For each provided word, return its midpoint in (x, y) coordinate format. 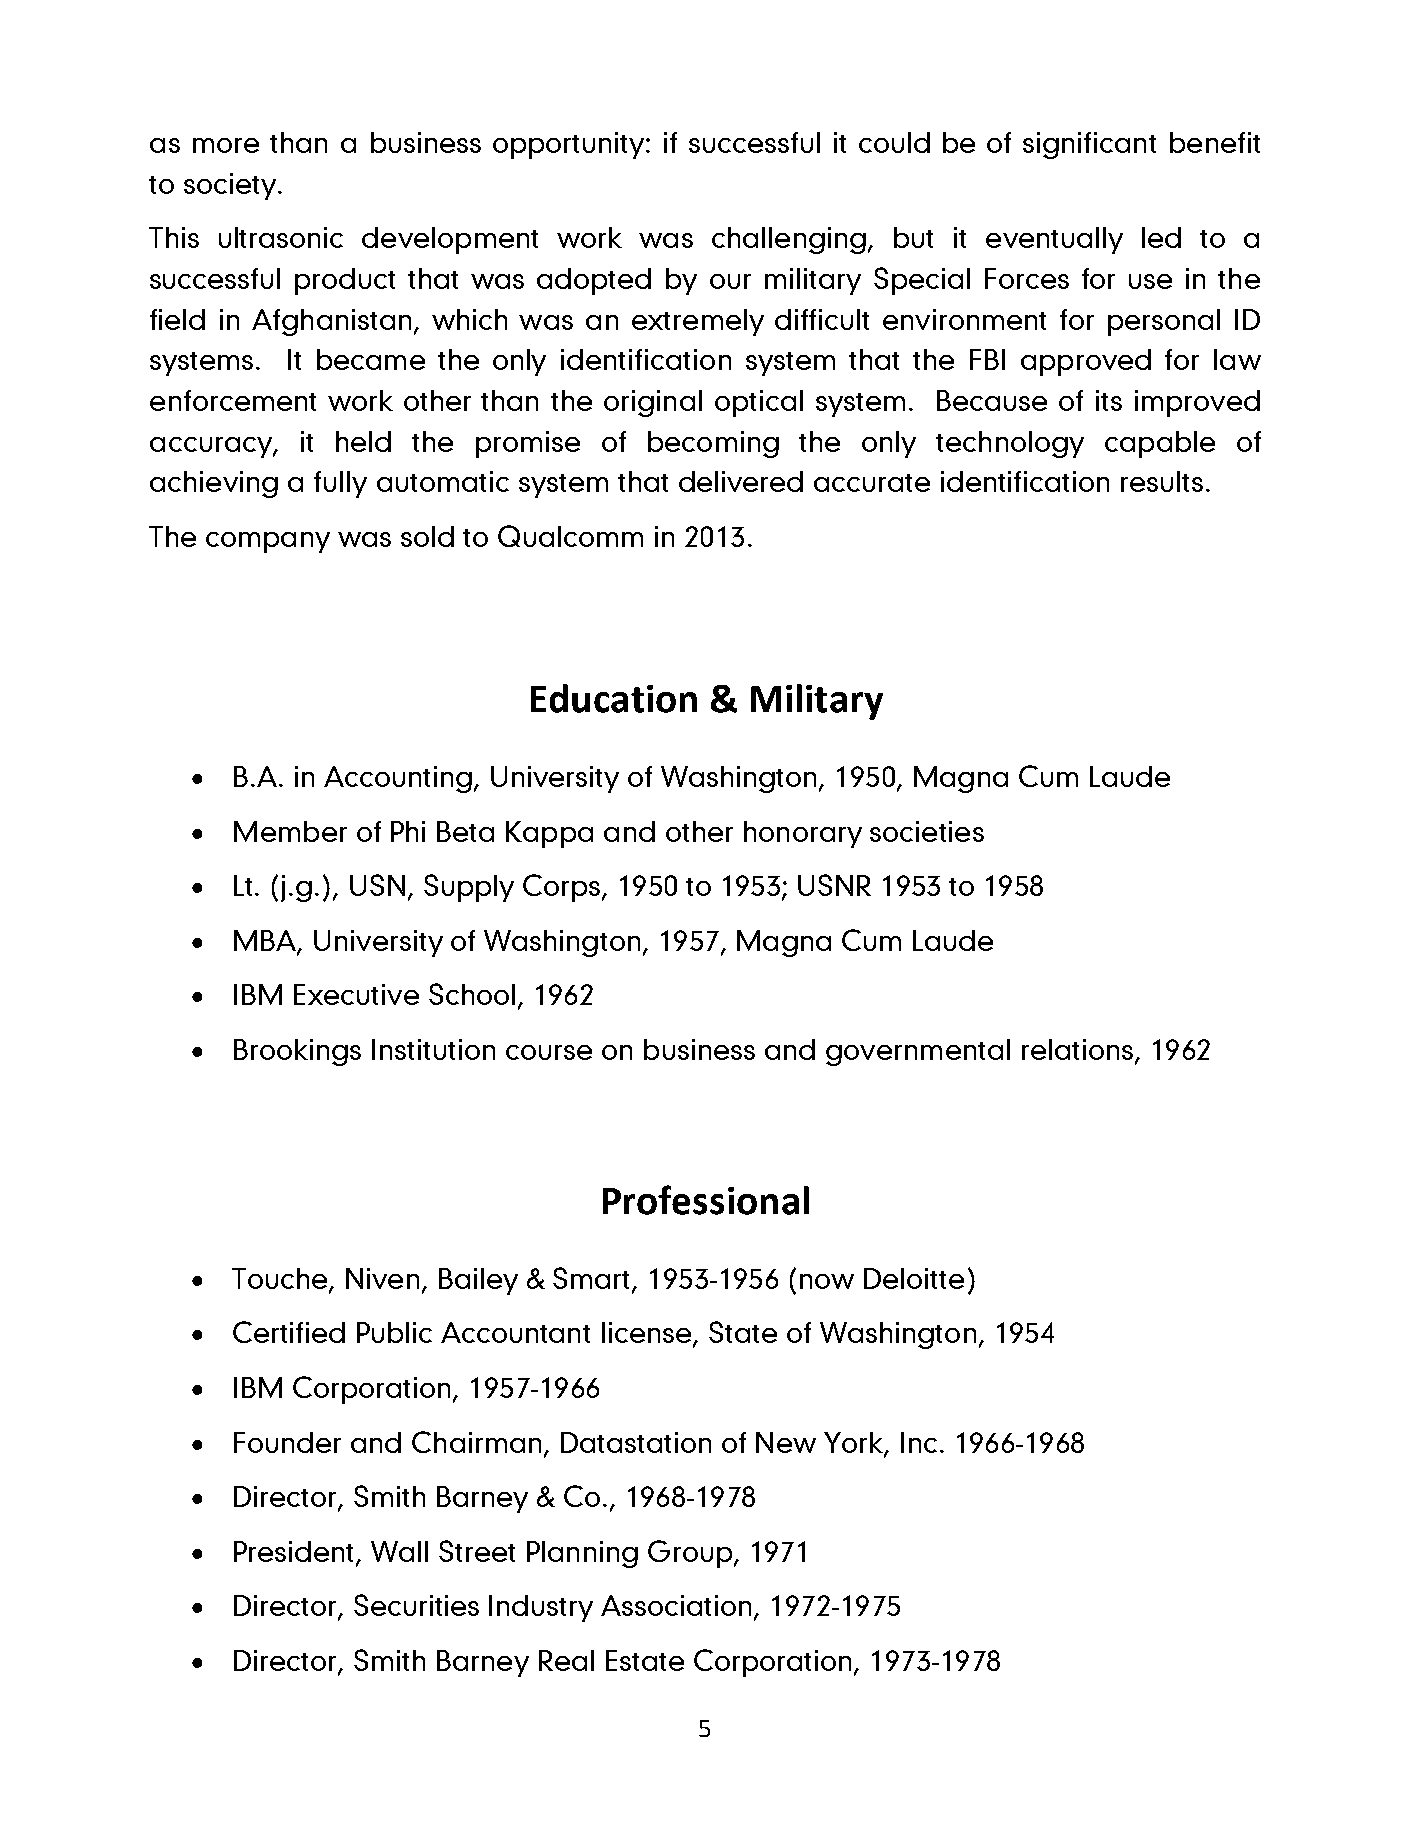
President (295, 1553)
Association (678, 1607)
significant (1089, 145)
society (231, 186)
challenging (789, 240)
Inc (919, 1442)
